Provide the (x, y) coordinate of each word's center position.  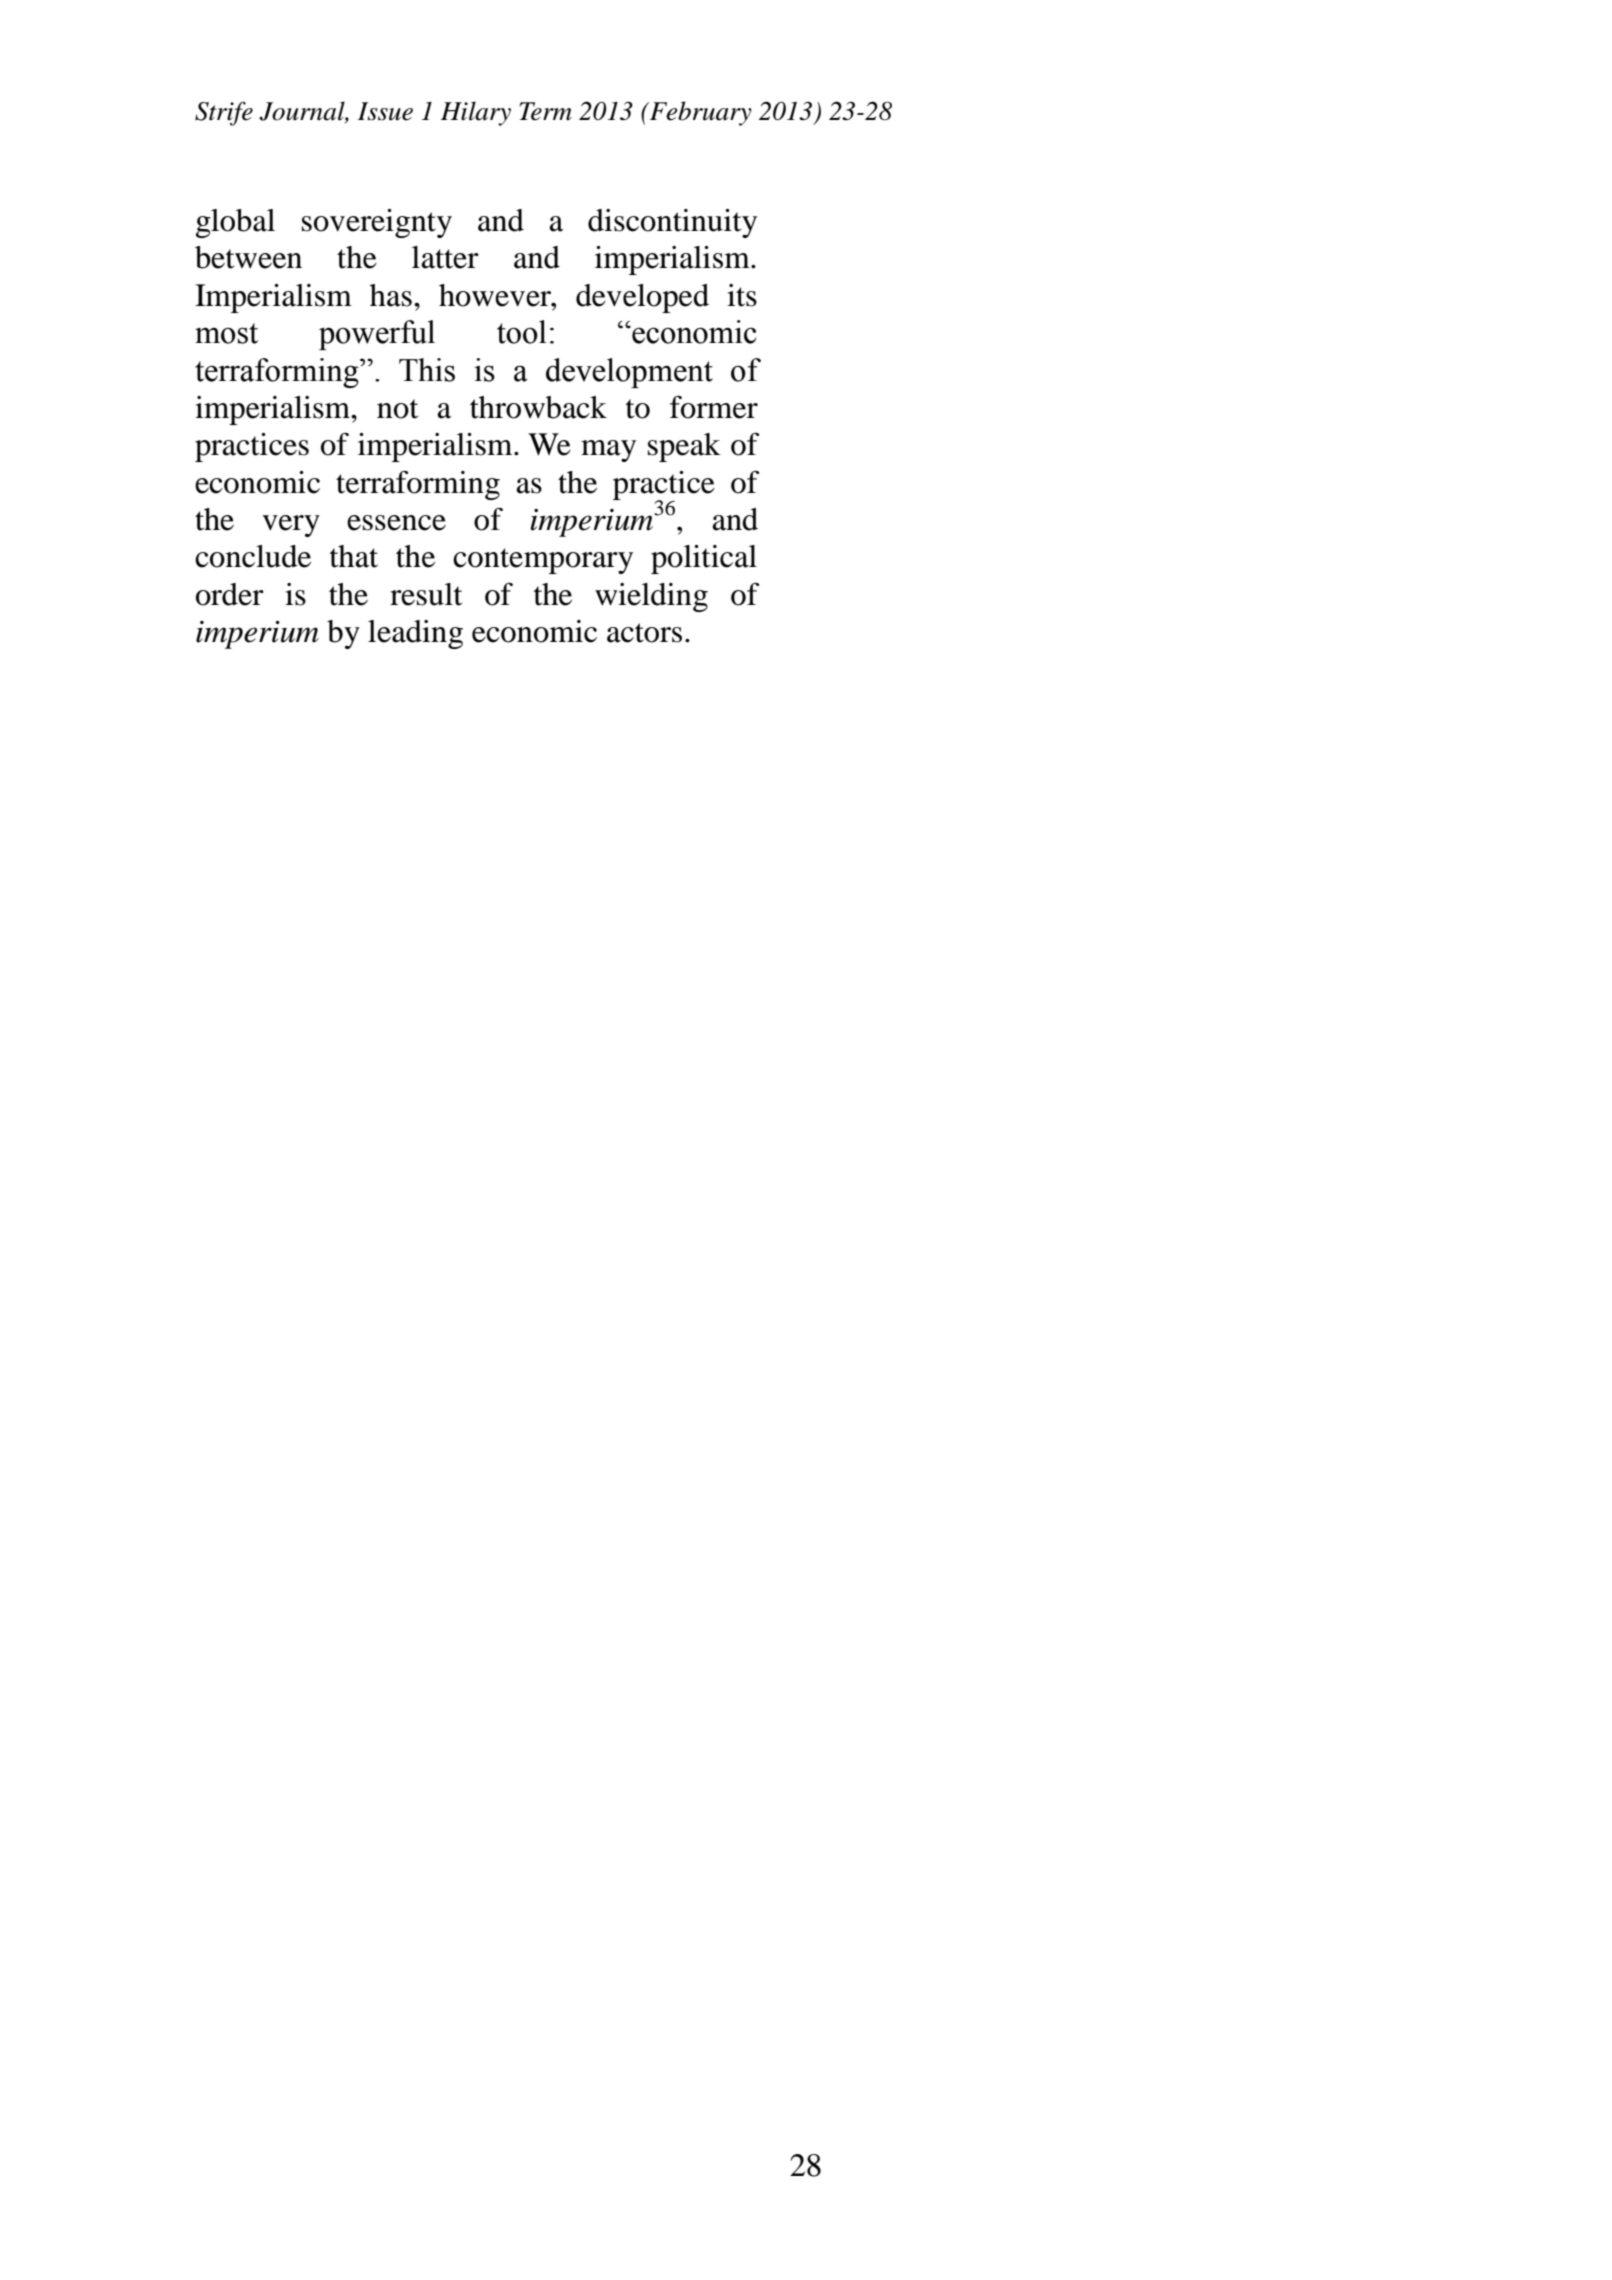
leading (415, 634)
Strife (224, 113)
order (230, 594)
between (248, 257)
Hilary (476, 113)
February (699, 113)
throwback (538, 407)
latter (445, 257)
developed (642, 298)
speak (684, 447)
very (291, 526)
